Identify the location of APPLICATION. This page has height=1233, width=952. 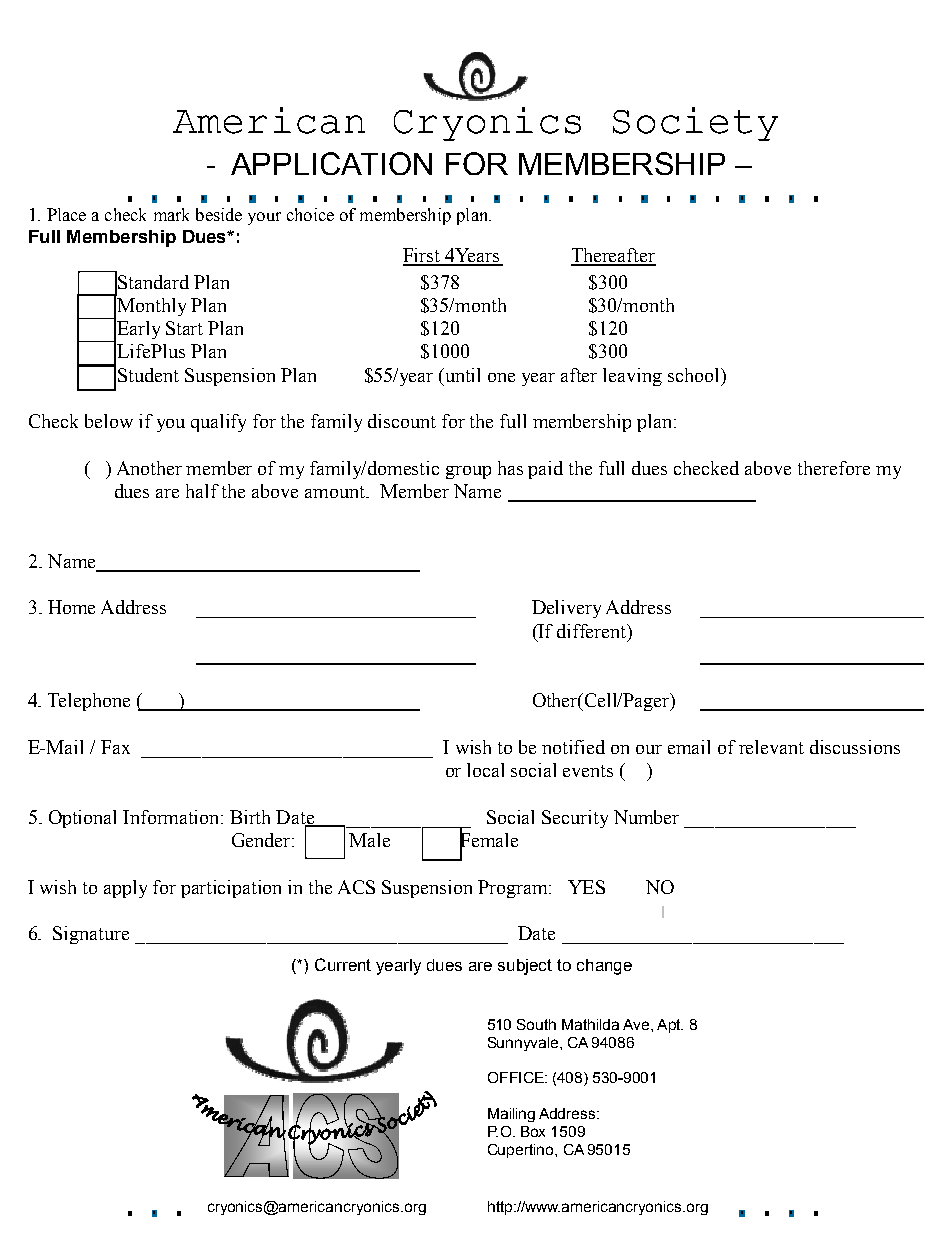
(331, 163).
